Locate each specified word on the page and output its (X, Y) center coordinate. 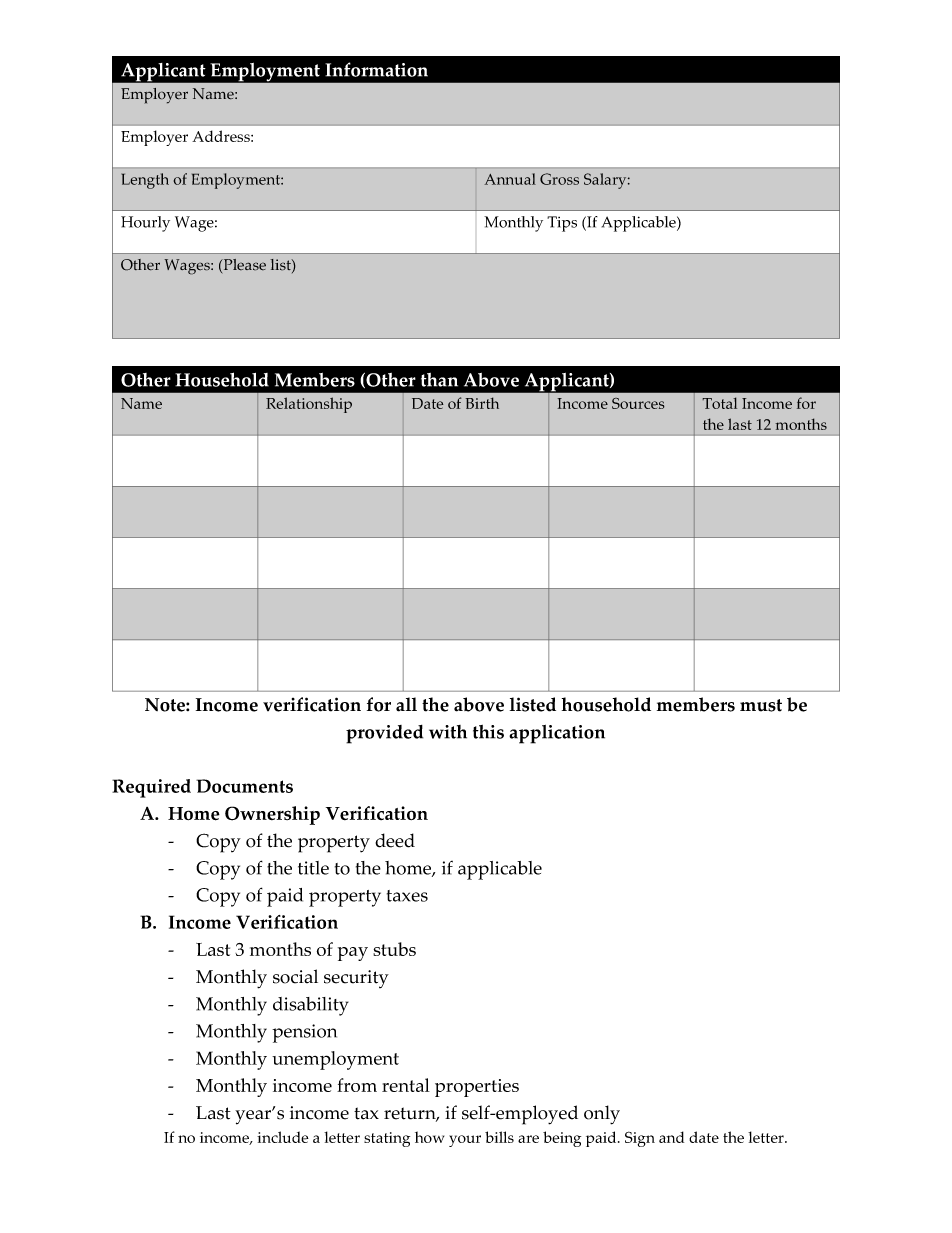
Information (376, 69)
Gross (559, 179)
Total (719, 403)
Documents (244, 786)
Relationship (309, 405)
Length (145, 181)
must (761, 705)
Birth (482, 403)
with (448, 732)
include (283, 1137)
